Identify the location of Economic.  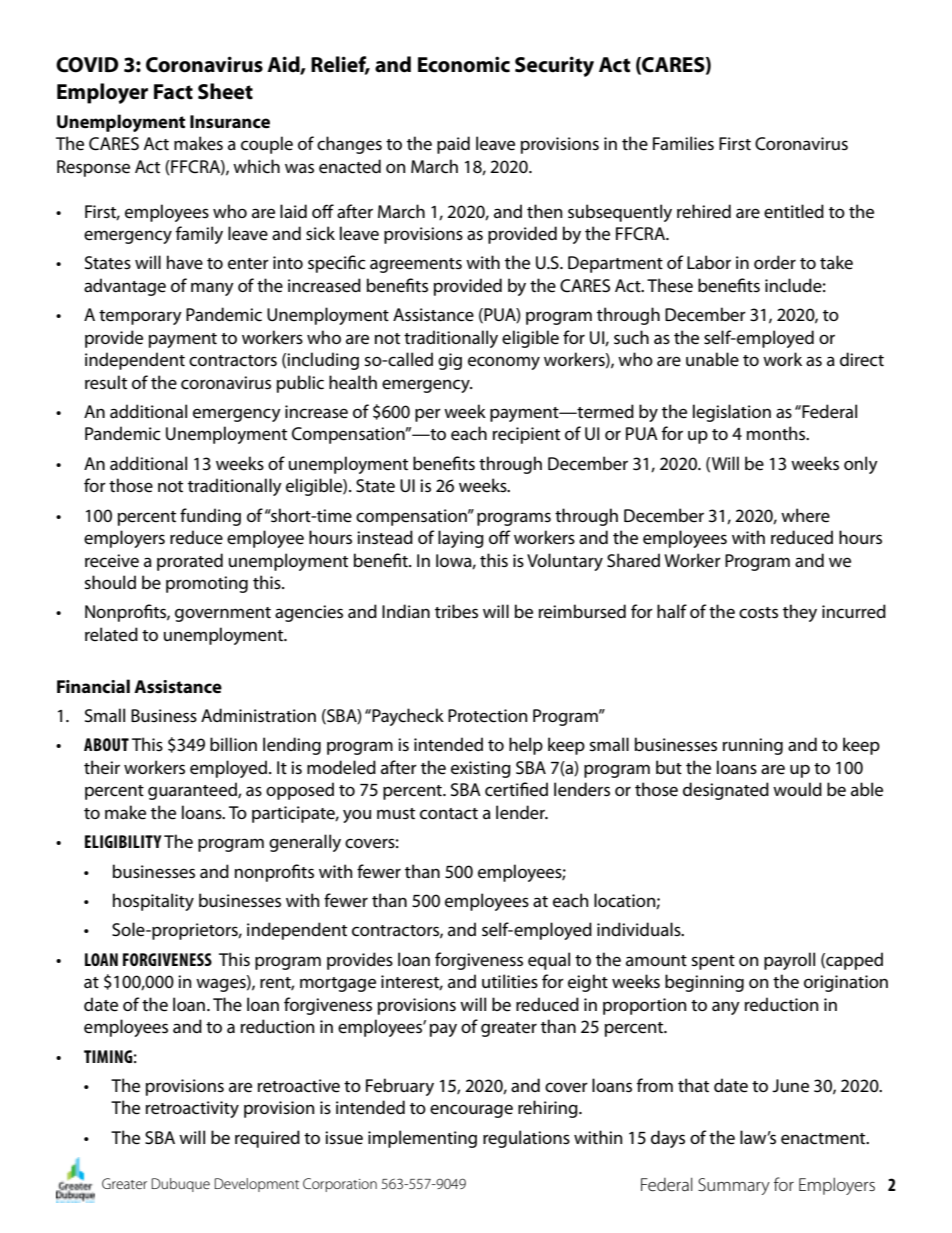
(464, 64).
